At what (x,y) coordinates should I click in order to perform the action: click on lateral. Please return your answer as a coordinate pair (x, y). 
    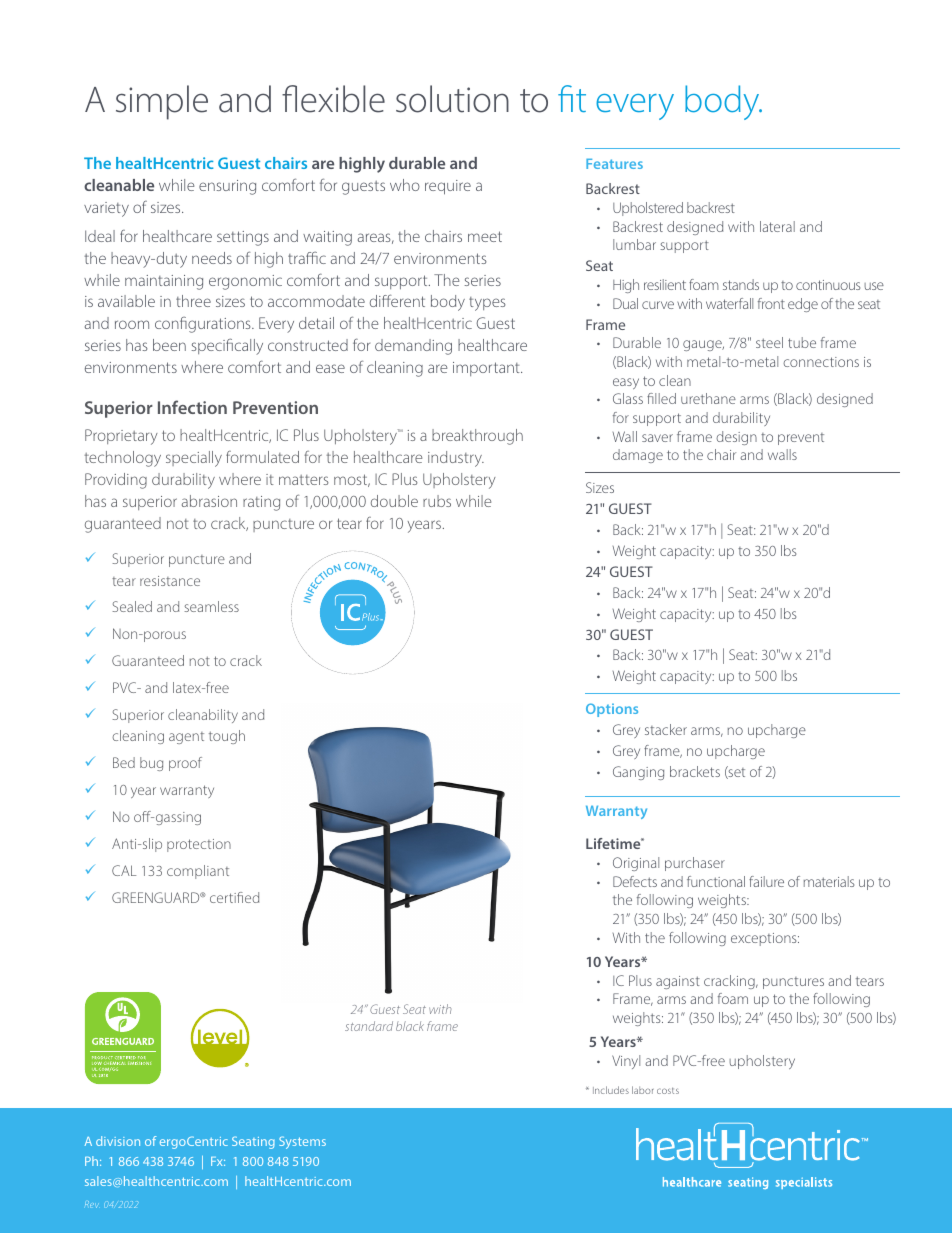
    Looking at the image, I should click on (777, 226).
